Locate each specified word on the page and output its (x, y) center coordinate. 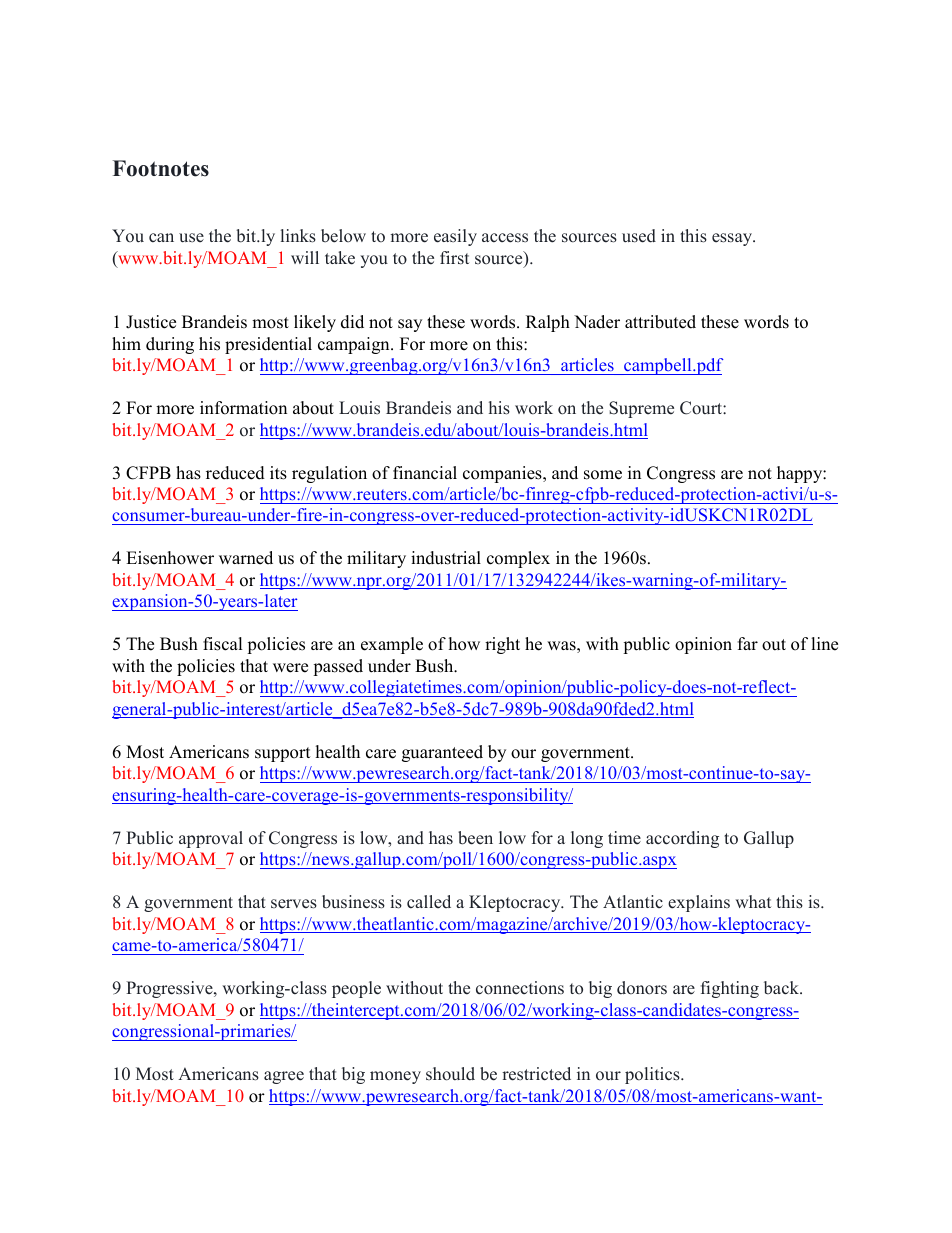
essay (733, 239)
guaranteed (442, 753)
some (603, 475)
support (283, 754)
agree (284, 1077)
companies (503, 474)
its (278, 473)
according (682, 839)
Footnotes (161, 168)
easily (455, 237)
